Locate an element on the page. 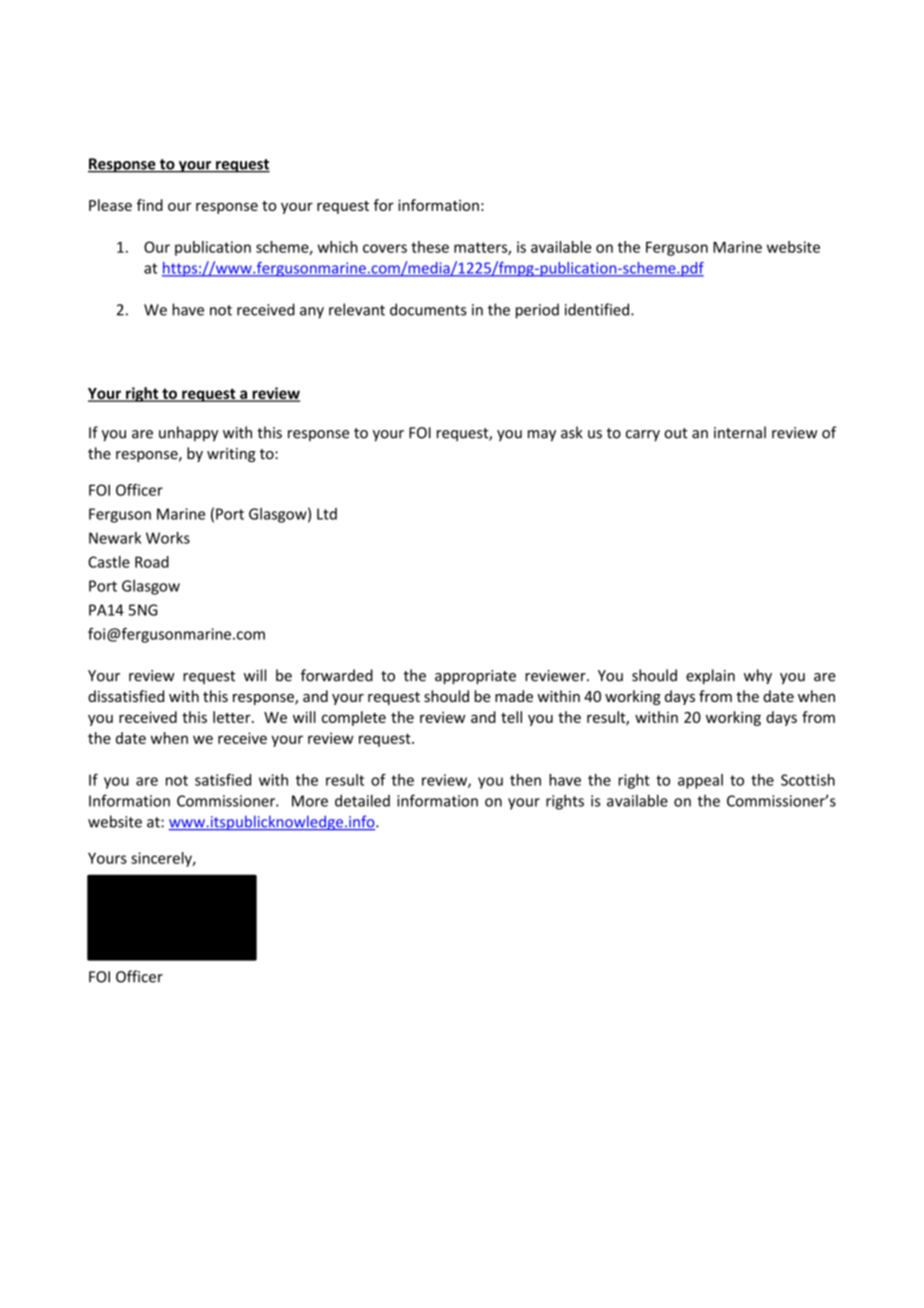 This document has width=924, height=1308. then is located at coordinates (525, 780).
